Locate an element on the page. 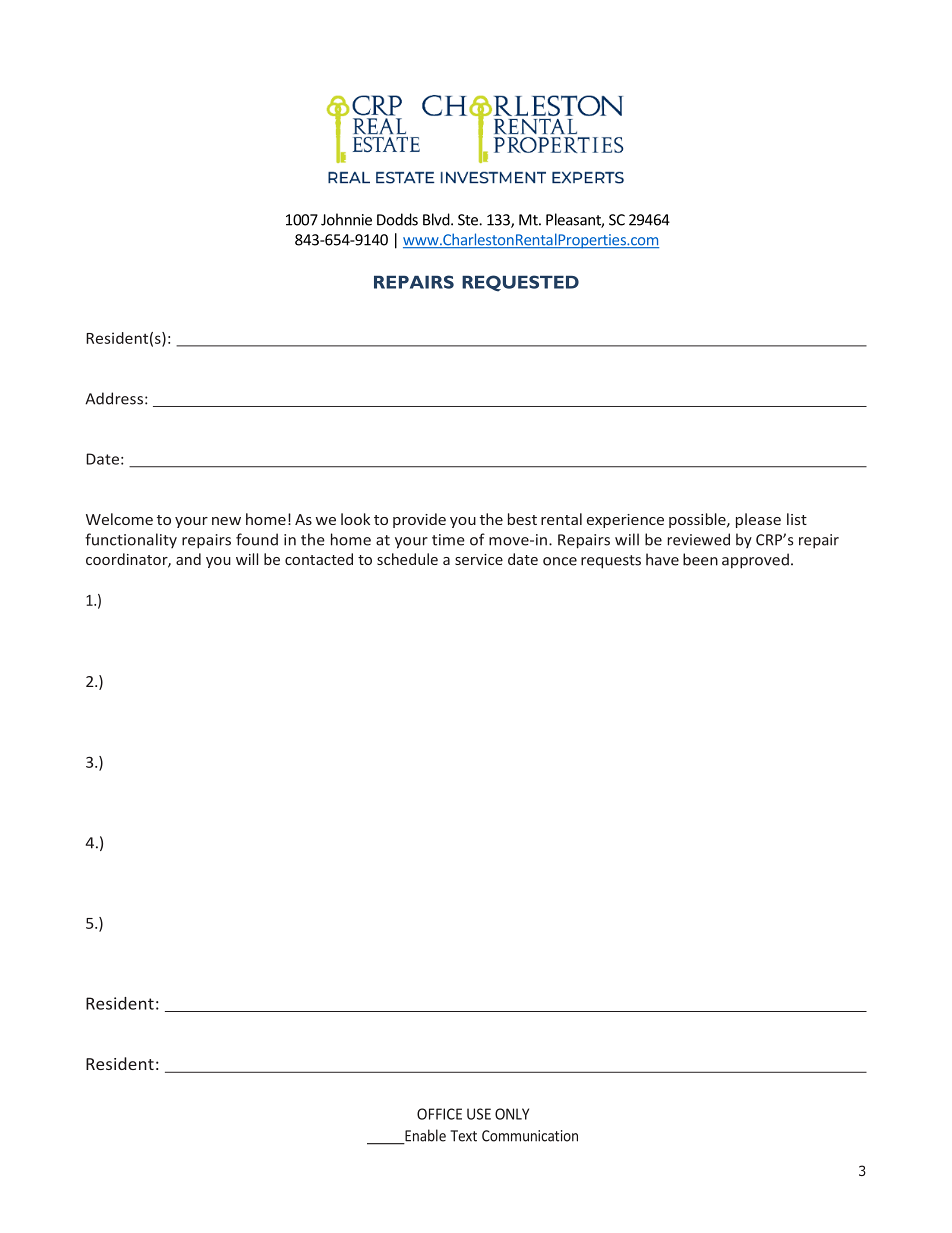 Image resolution: width=952 pixels, height=1233 pixels. Blvd is located at coordinates (437, 219).
